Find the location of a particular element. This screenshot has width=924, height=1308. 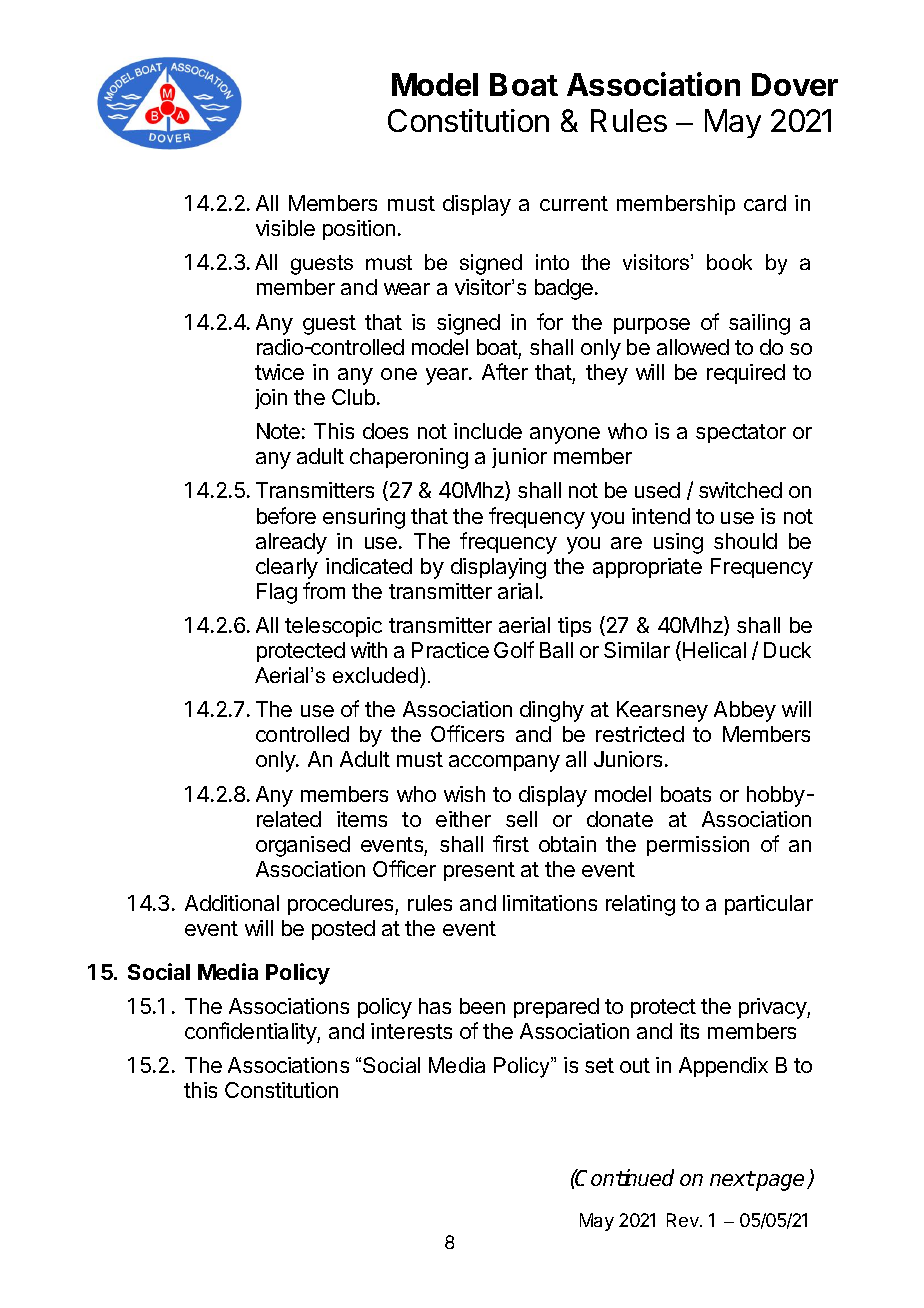

limitations is located at coordinates (550, 903).
